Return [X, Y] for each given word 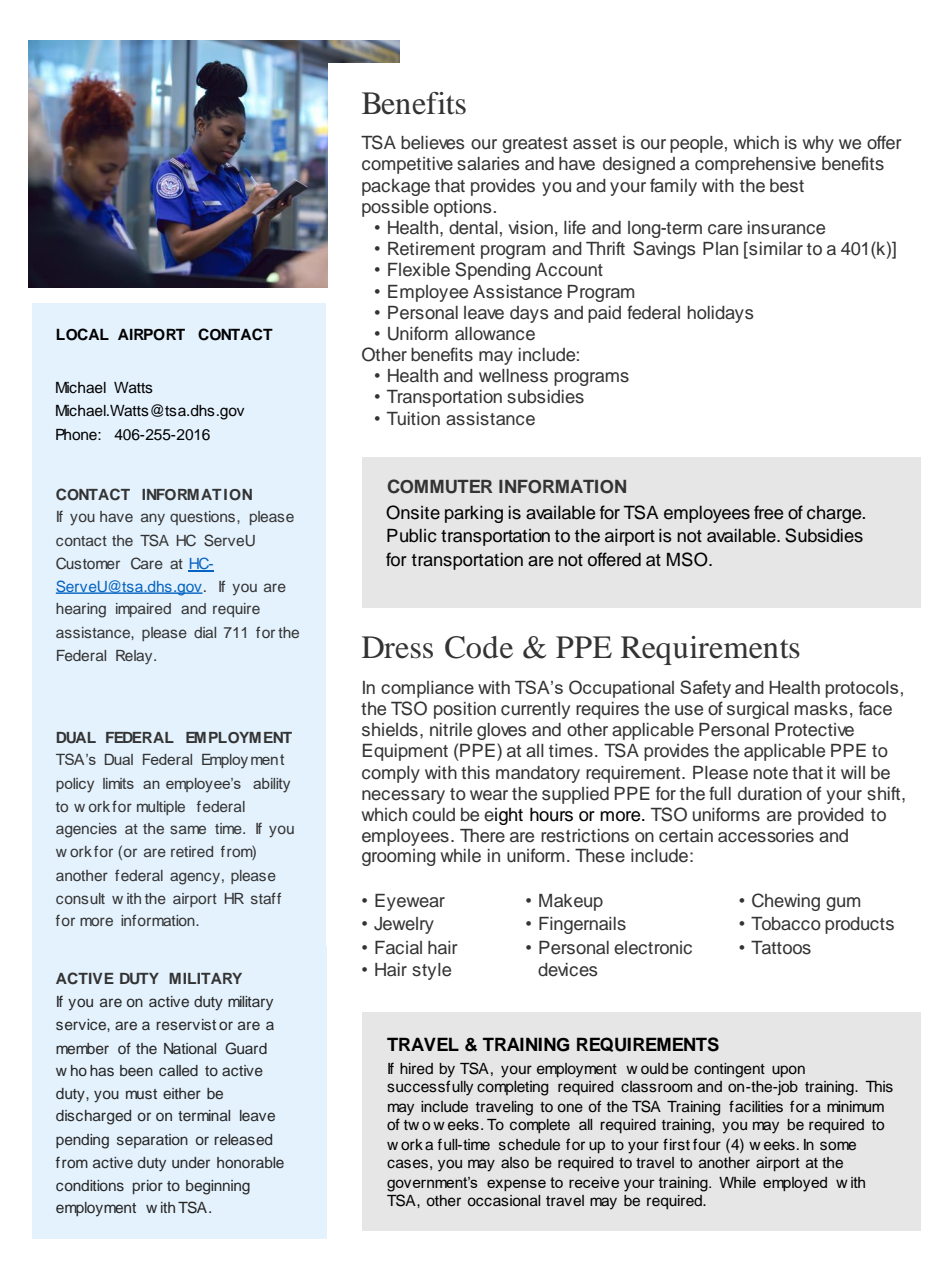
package [396, 187]
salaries [488, 164]
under [191, 1162]
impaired [143, 610]
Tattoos [781, 948]
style [431, 971]
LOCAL [82, 334]
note [770, 773]
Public [412, 536]
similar [775, 250]
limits [118, 783]
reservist [186, 1024]
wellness [513, 376]
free [768, 512]
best [787, 186]
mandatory [538, 774]
